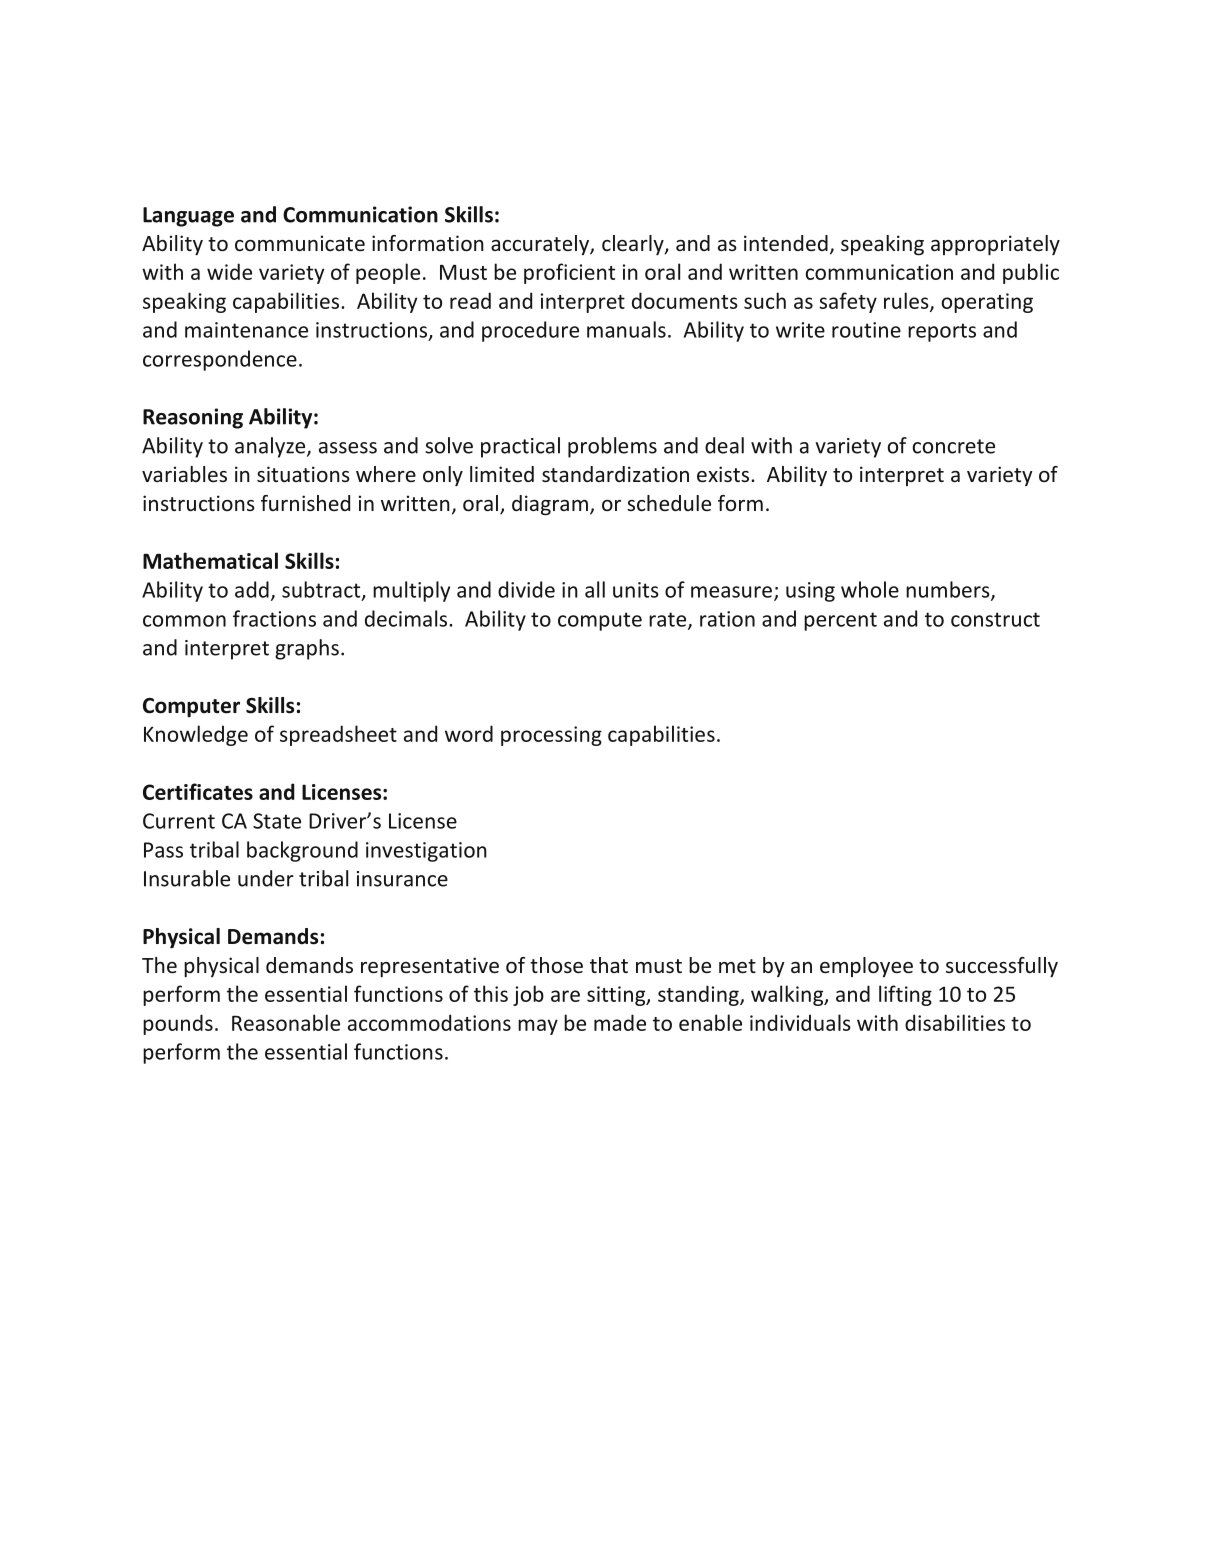 Image resolution: width=1206 pixels, height=1561 pixels. I want to click on standardization, so click(615, 474).
